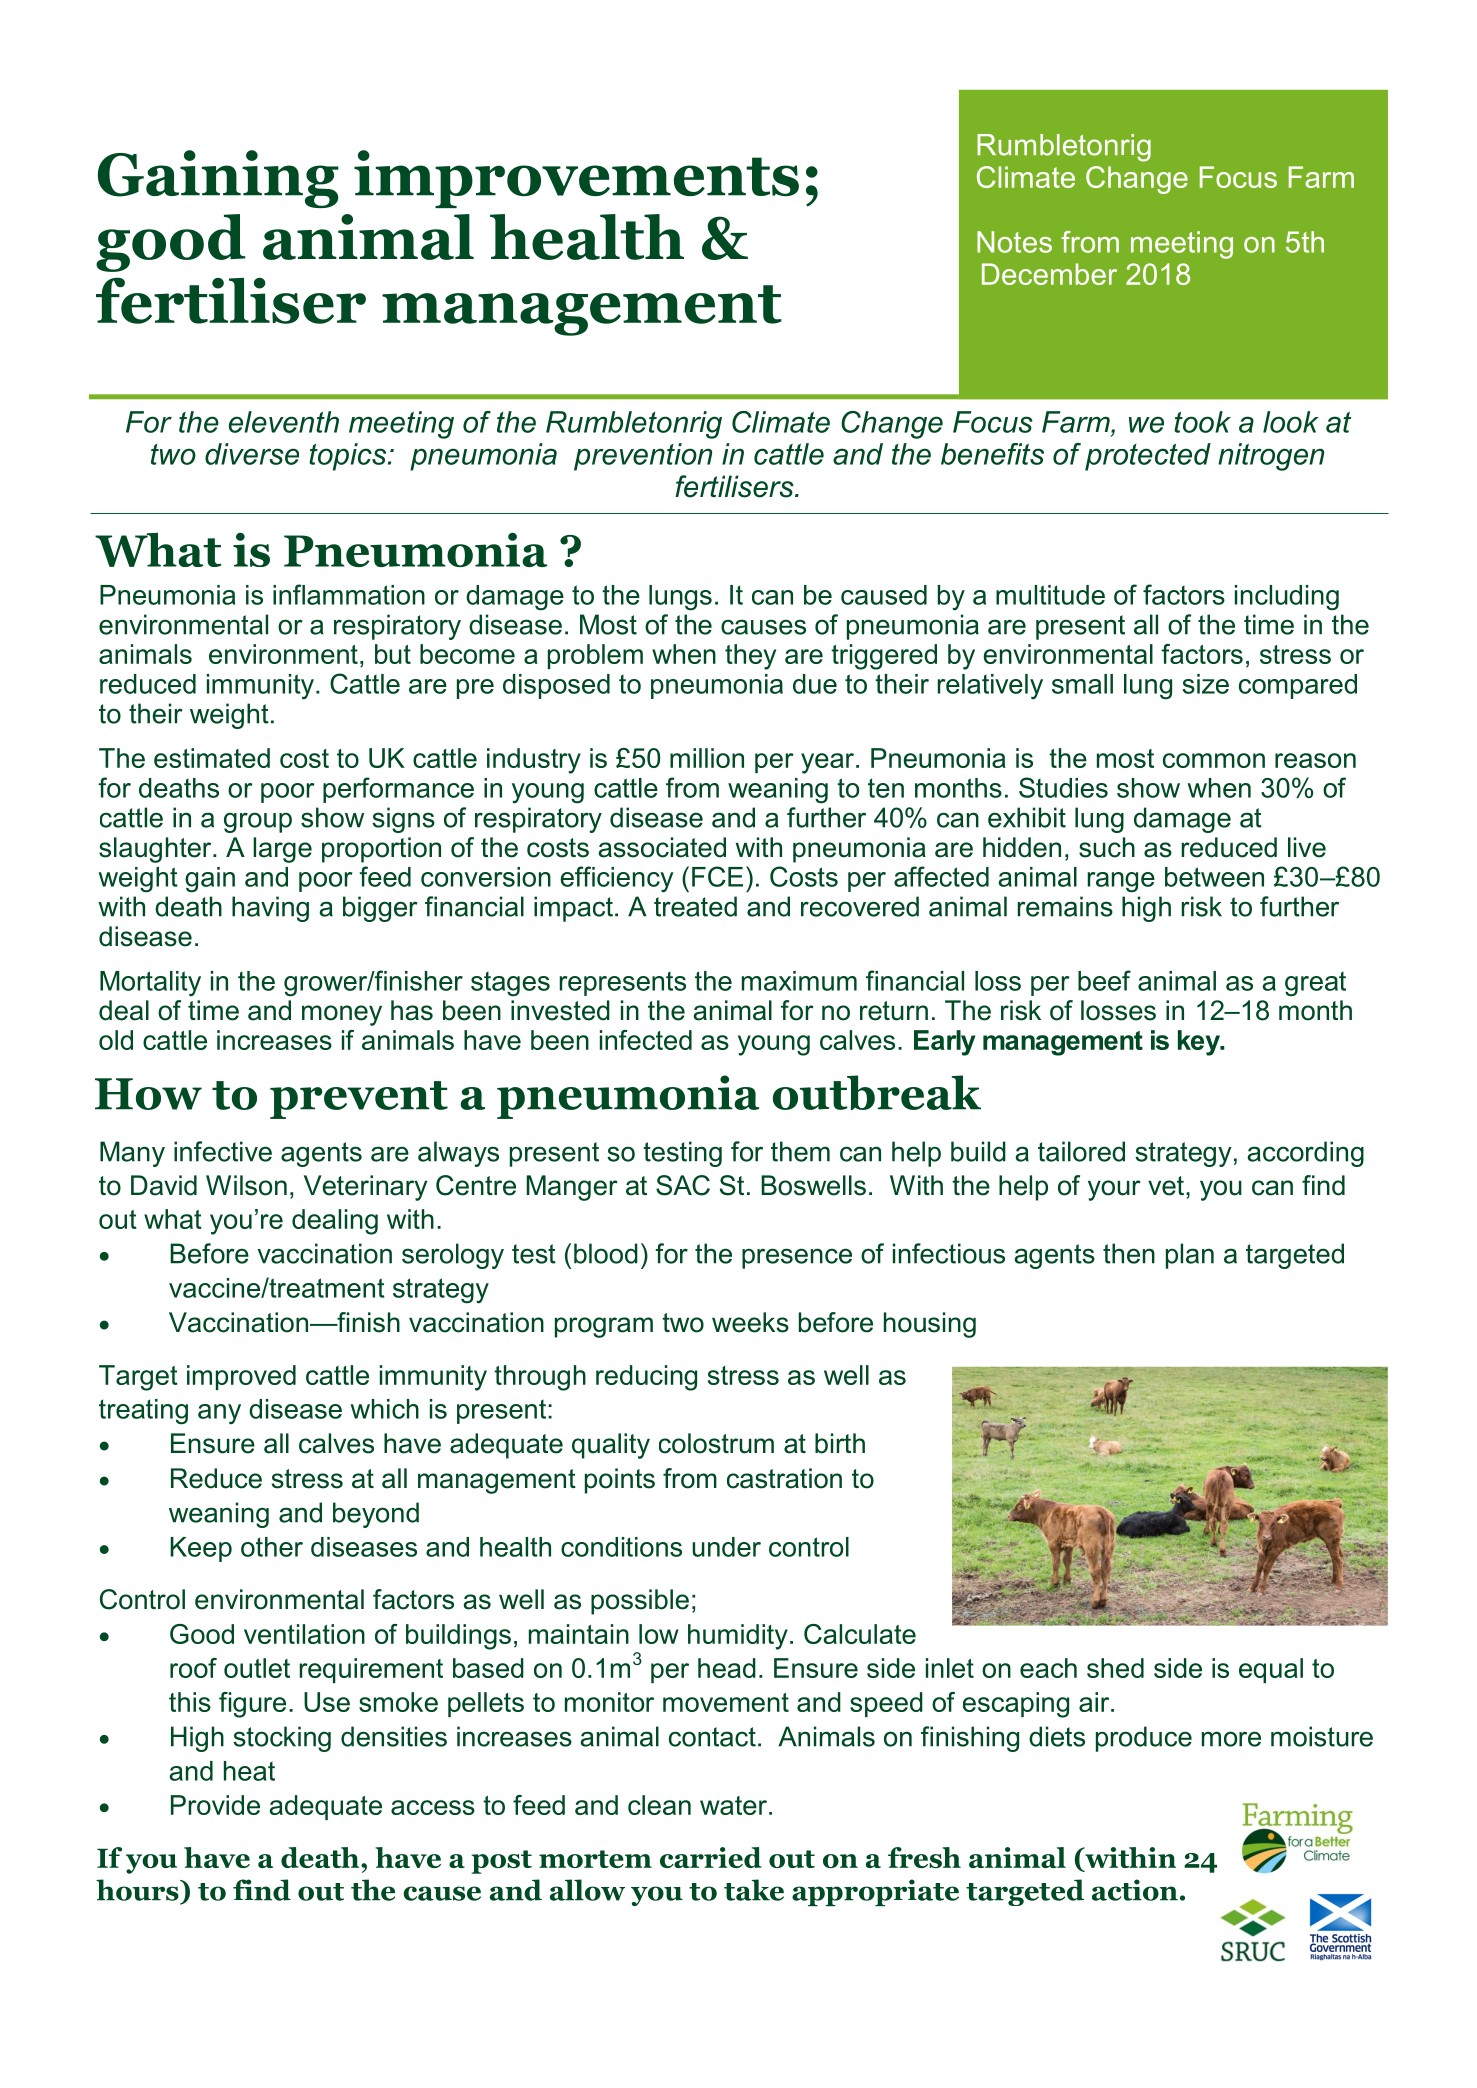 Image resolution: width=1477 pixels, height=2088 pixels. What do you see at coordinates (1200, 1043) in the document?
I see `key` at bounding box center [1200, 1043].
